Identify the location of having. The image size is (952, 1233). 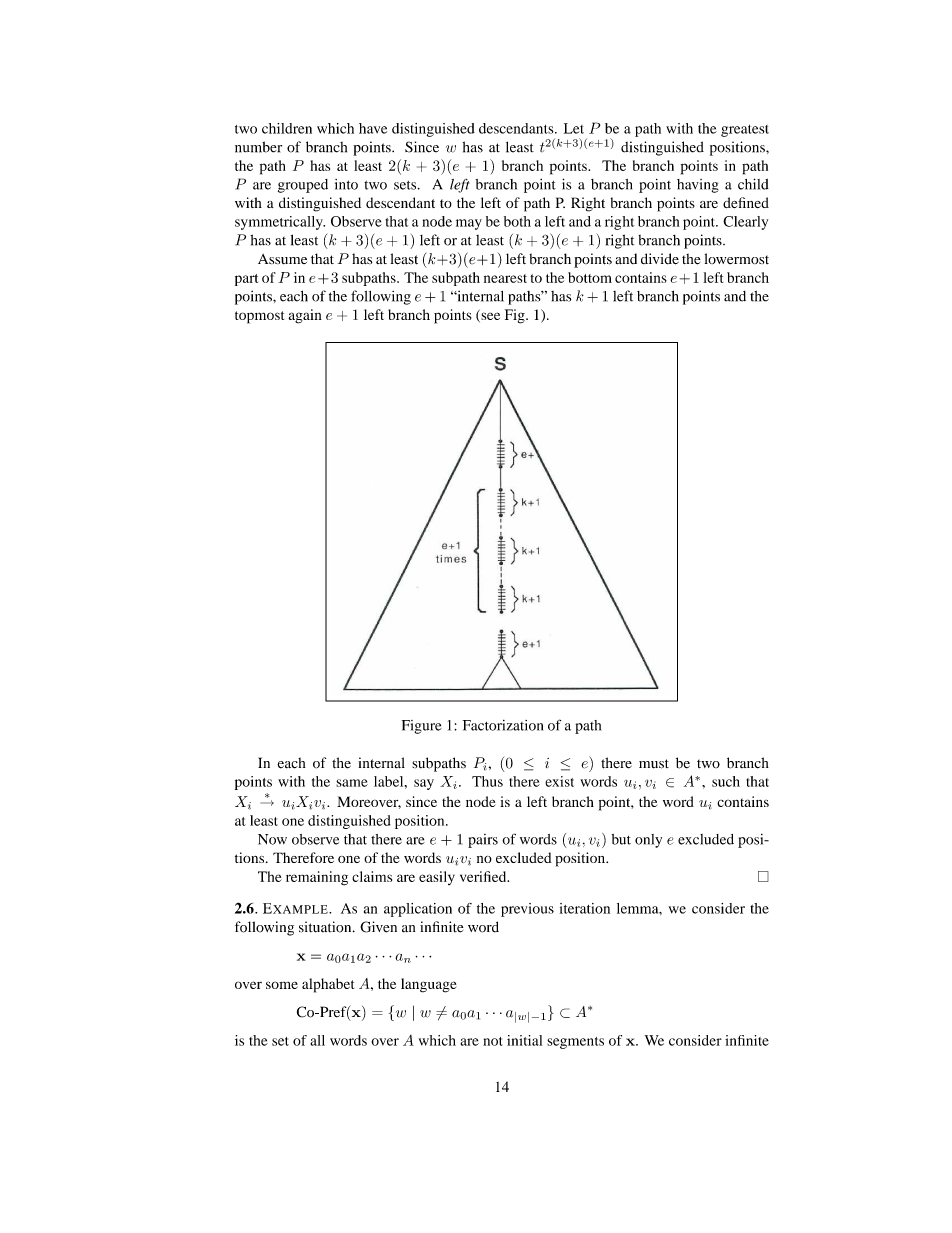
(698, 186).
